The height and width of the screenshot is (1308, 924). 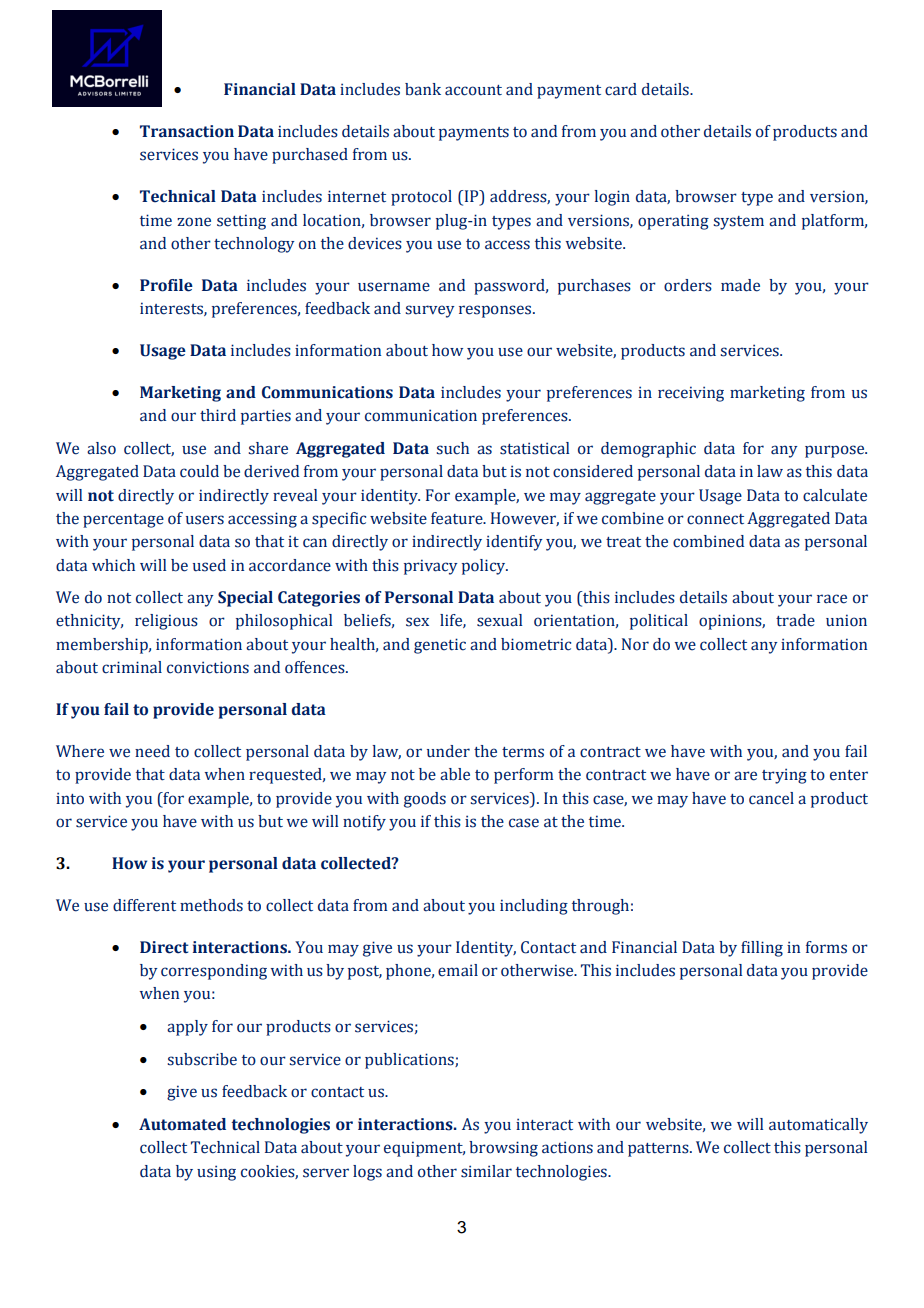 What do you see at coordinates (166, 622) in the screenshot?
I see `religious` at bounding box center [166, 622].
